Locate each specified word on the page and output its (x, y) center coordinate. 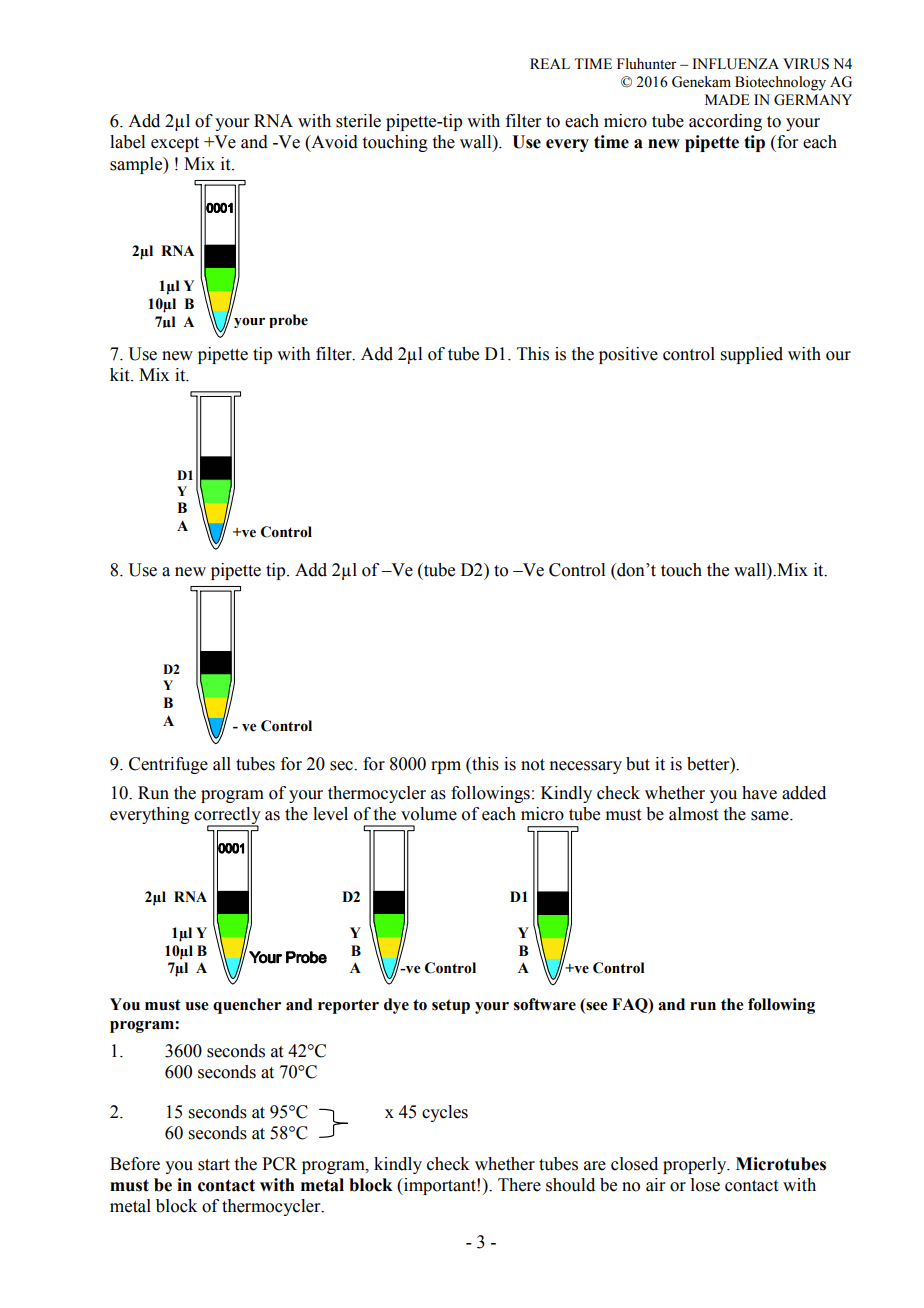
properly (696, 1165)
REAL (550, 63)
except (175, 144)
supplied (752, 355)
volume (429, 814)
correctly (227, 817)
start (214, 1165)
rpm (446, 767)
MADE (727, 99)
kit (121, 375)
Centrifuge (168, 765)
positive (628, 355)
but (638, 764)
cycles (445, 1113)
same (771, 816)
